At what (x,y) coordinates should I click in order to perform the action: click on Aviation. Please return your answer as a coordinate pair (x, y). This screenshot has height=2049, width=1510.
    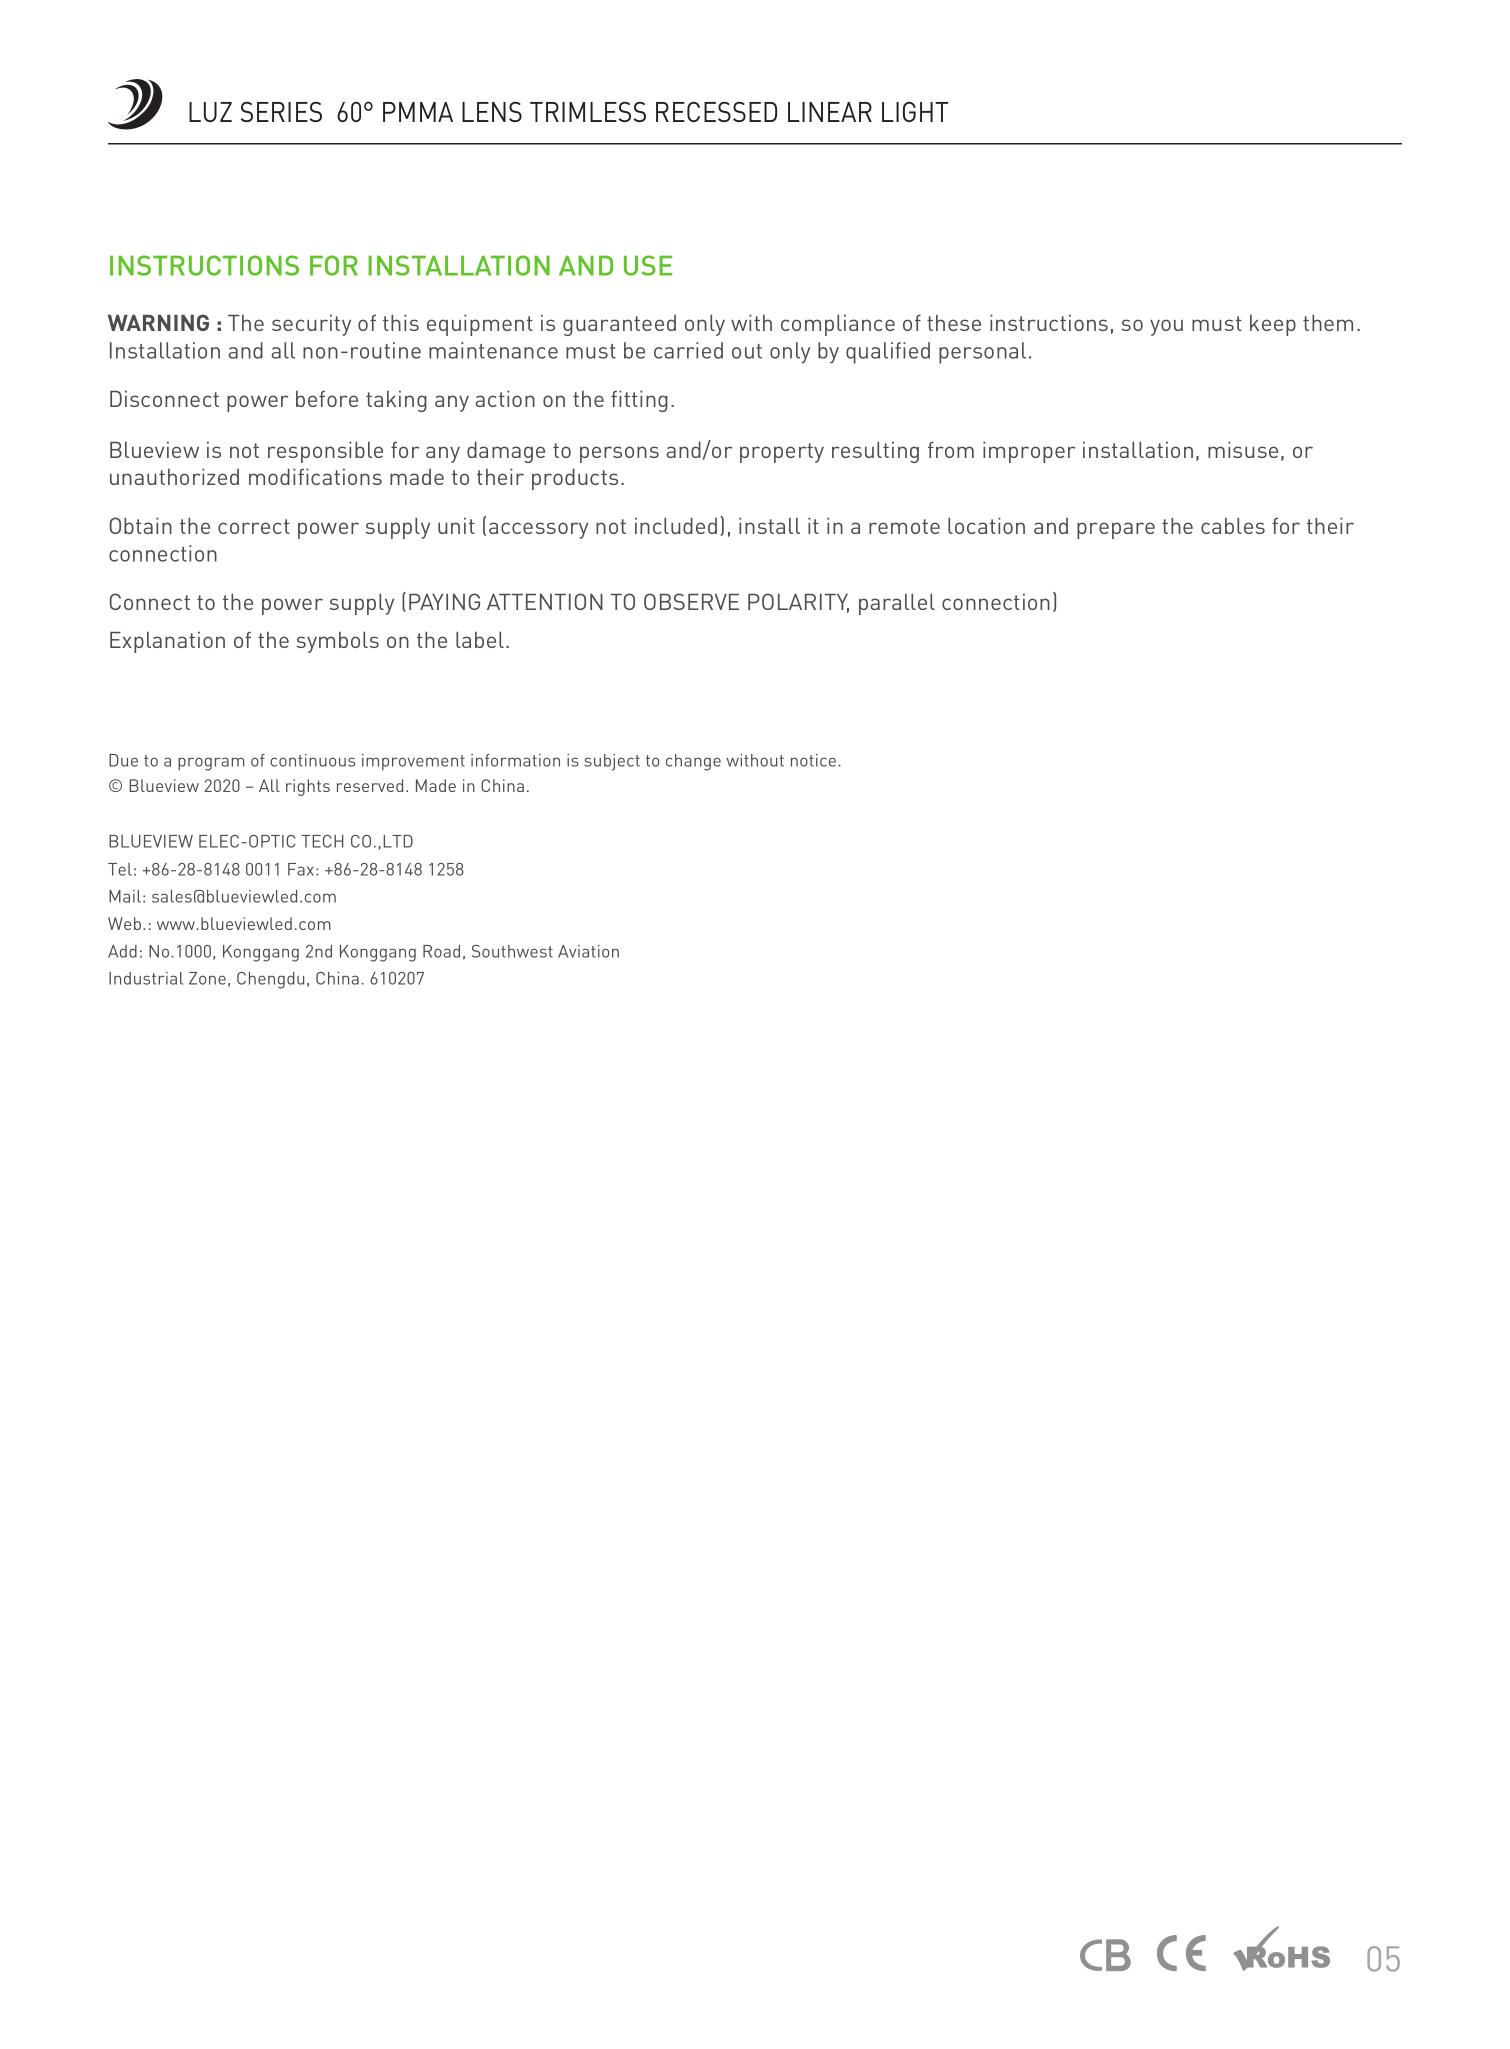
    Looking at the image, I should click on (588, 951).
